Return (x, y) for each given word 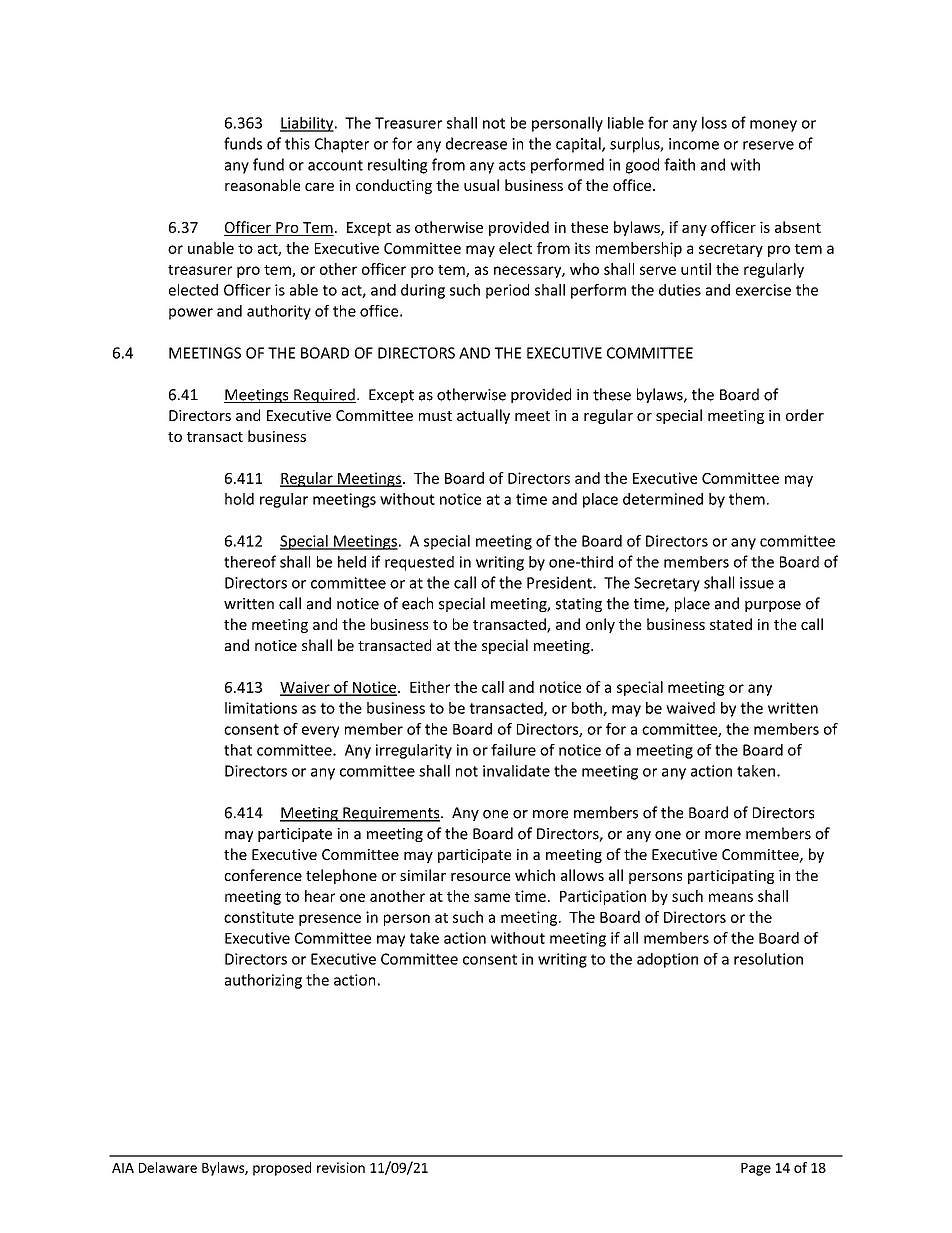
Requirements (391, 814)
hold (239, 499)
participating (731, 877)
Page (756, 1169)
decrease (476, 143)
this (297, 143)
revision (341, 1167)
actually (483, 416)
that (238, 750)
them (747, 499)
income (694, 144)
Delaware (168, 1167)
